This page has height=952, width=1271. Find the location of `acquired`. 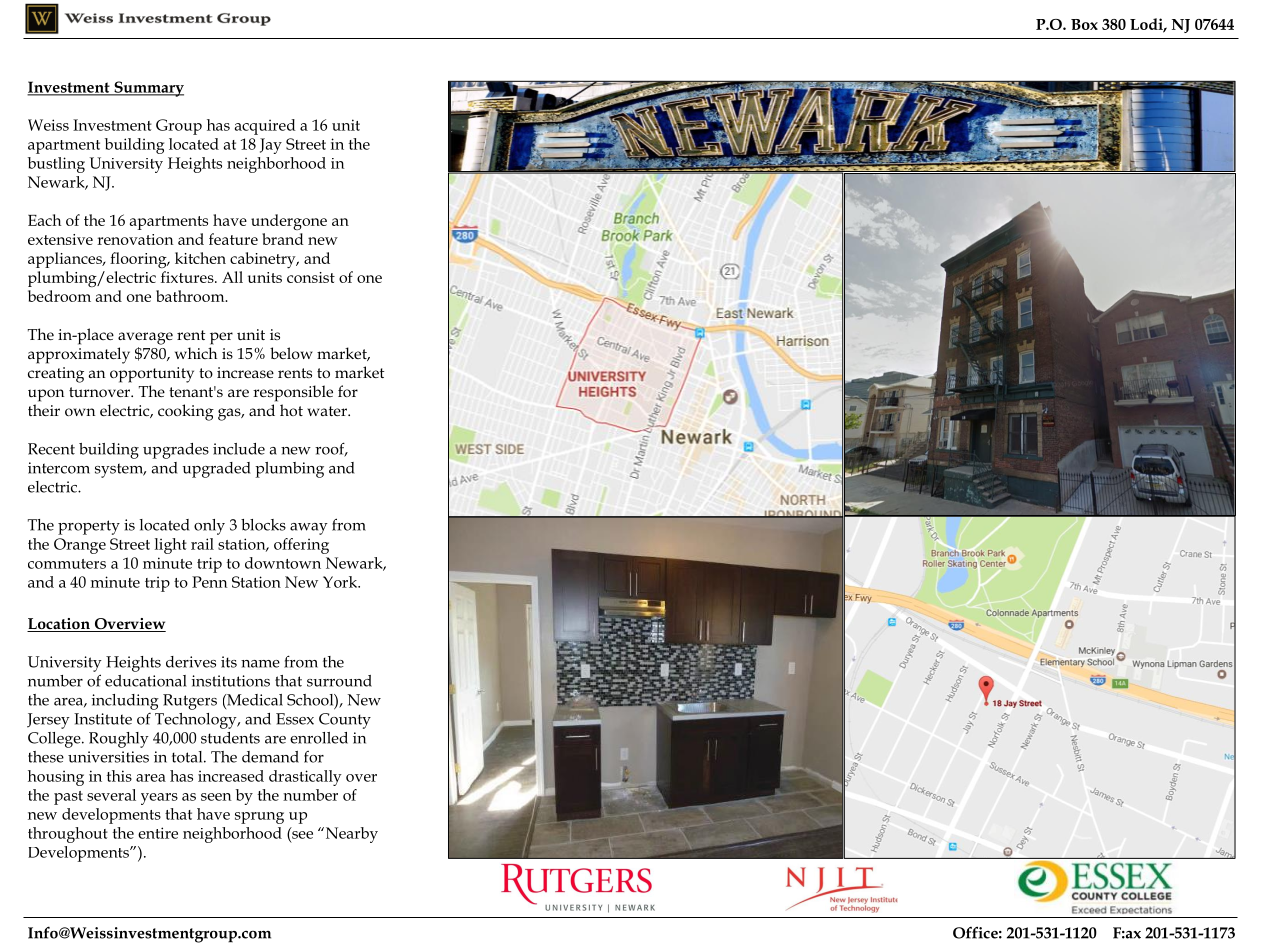

acquired is located at coordinates (265, 127).
